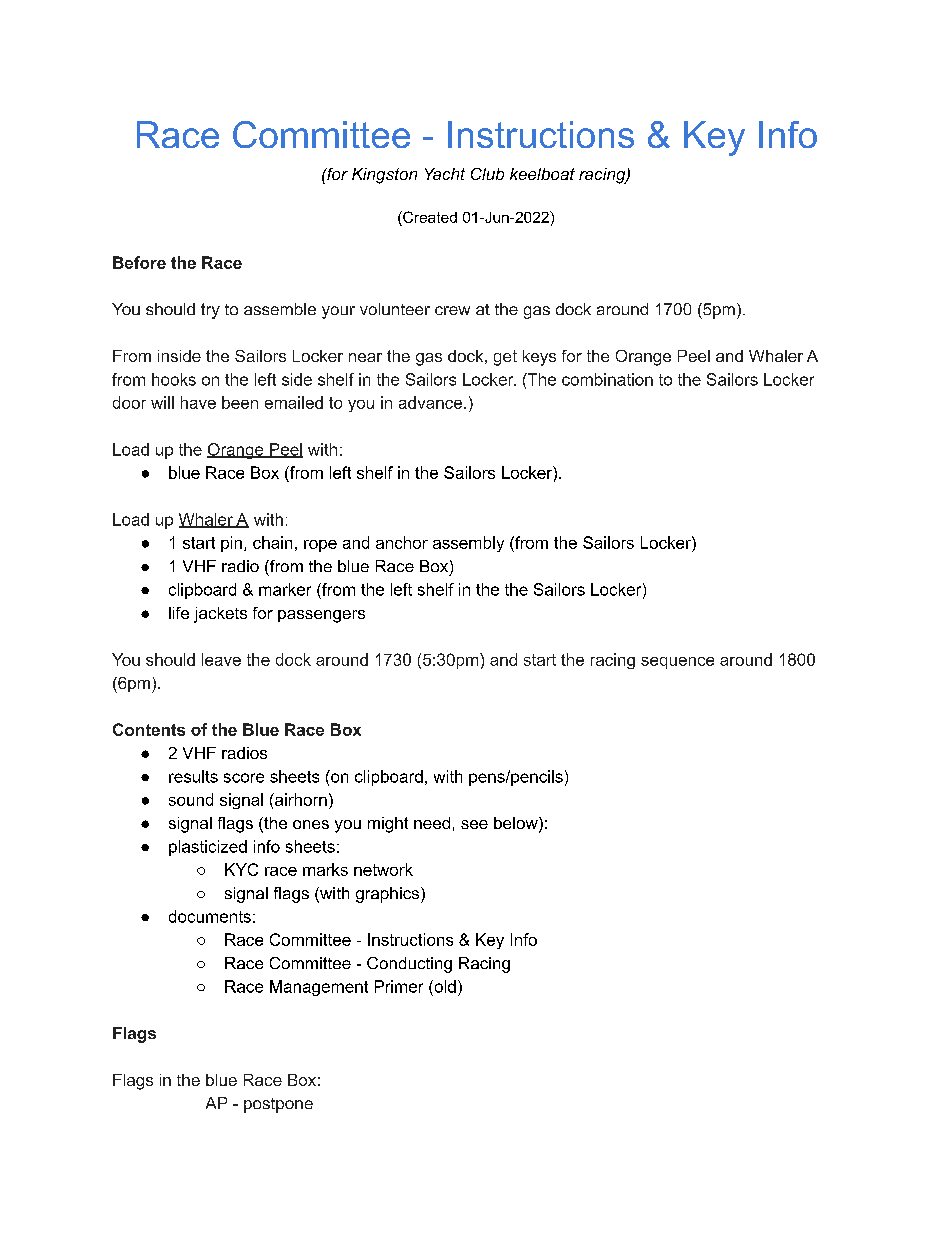 This image has width=952, height=1233. What do you see at coordinates (139, 262) in the image?
I see `Before` at bounding box center [139, 262].
